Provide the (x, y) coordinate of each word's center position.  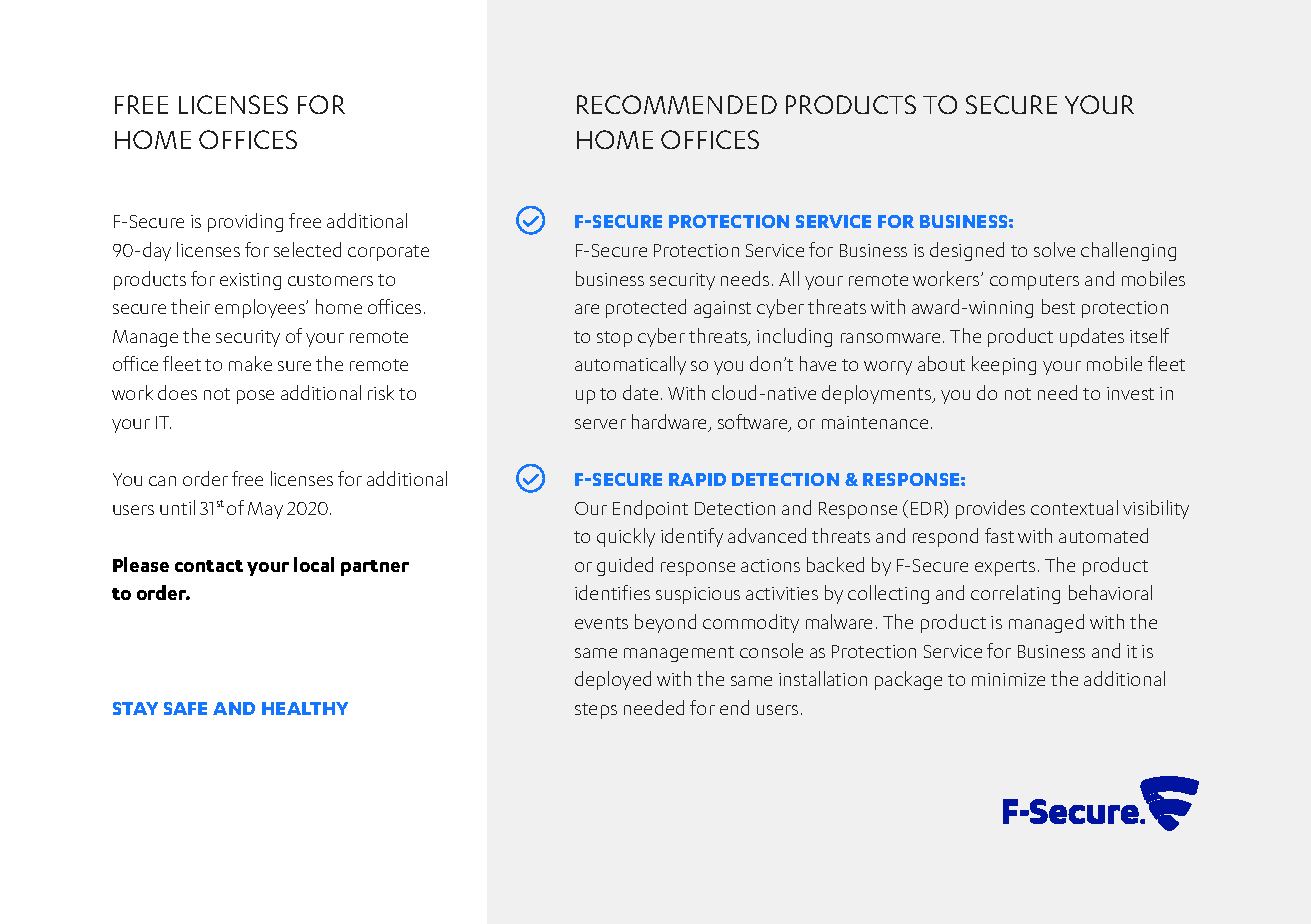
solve (1054, 249)
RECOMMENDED (677, 104)
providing (245, 222)
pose (255, 397)
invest (1130, 393)
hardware (671, 423)
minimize (1008, 679)
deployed (613, 680)
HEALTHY (305, 708)
